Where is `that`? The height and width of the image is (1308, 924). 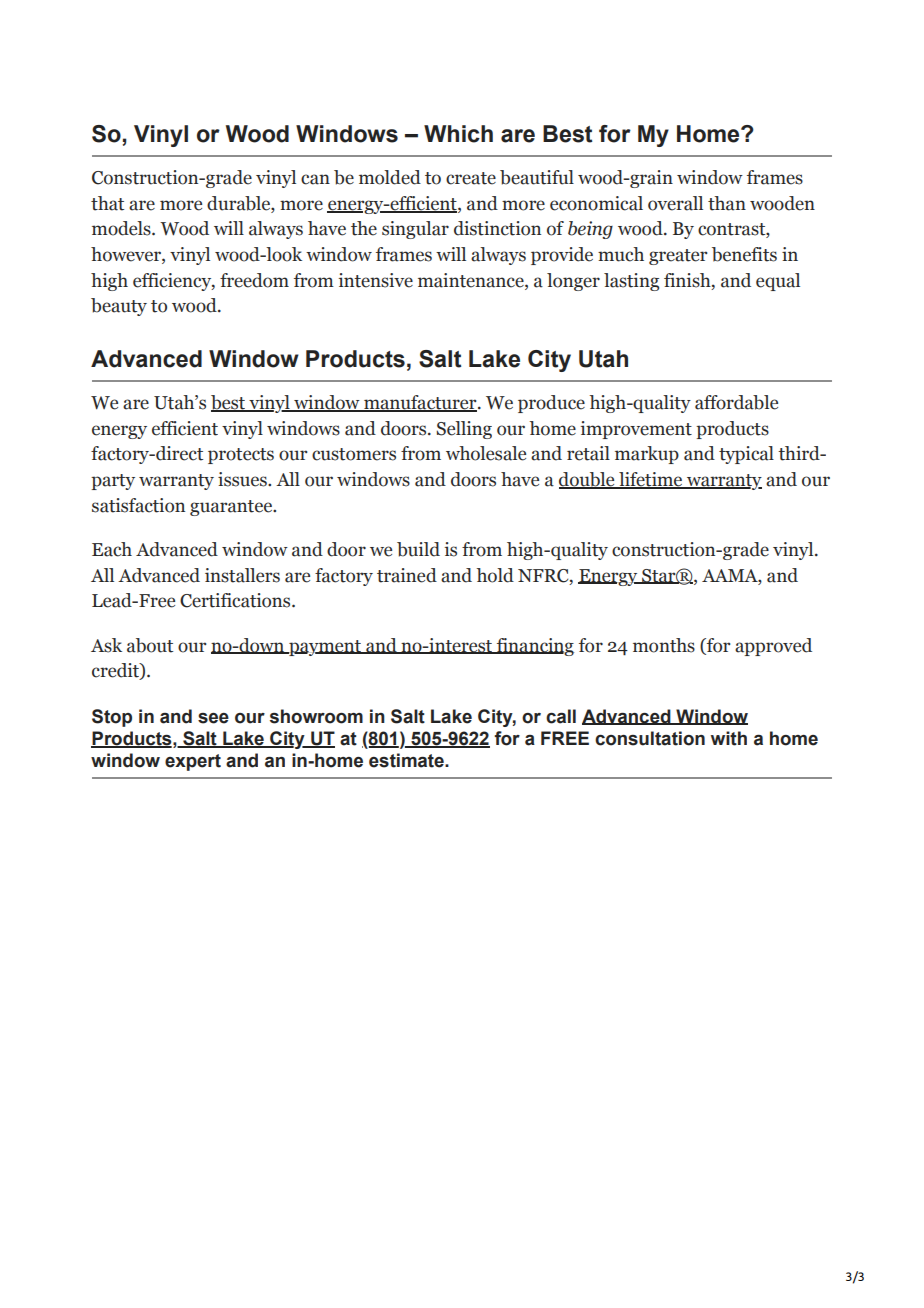 that is located at coordinates (107, 203).
